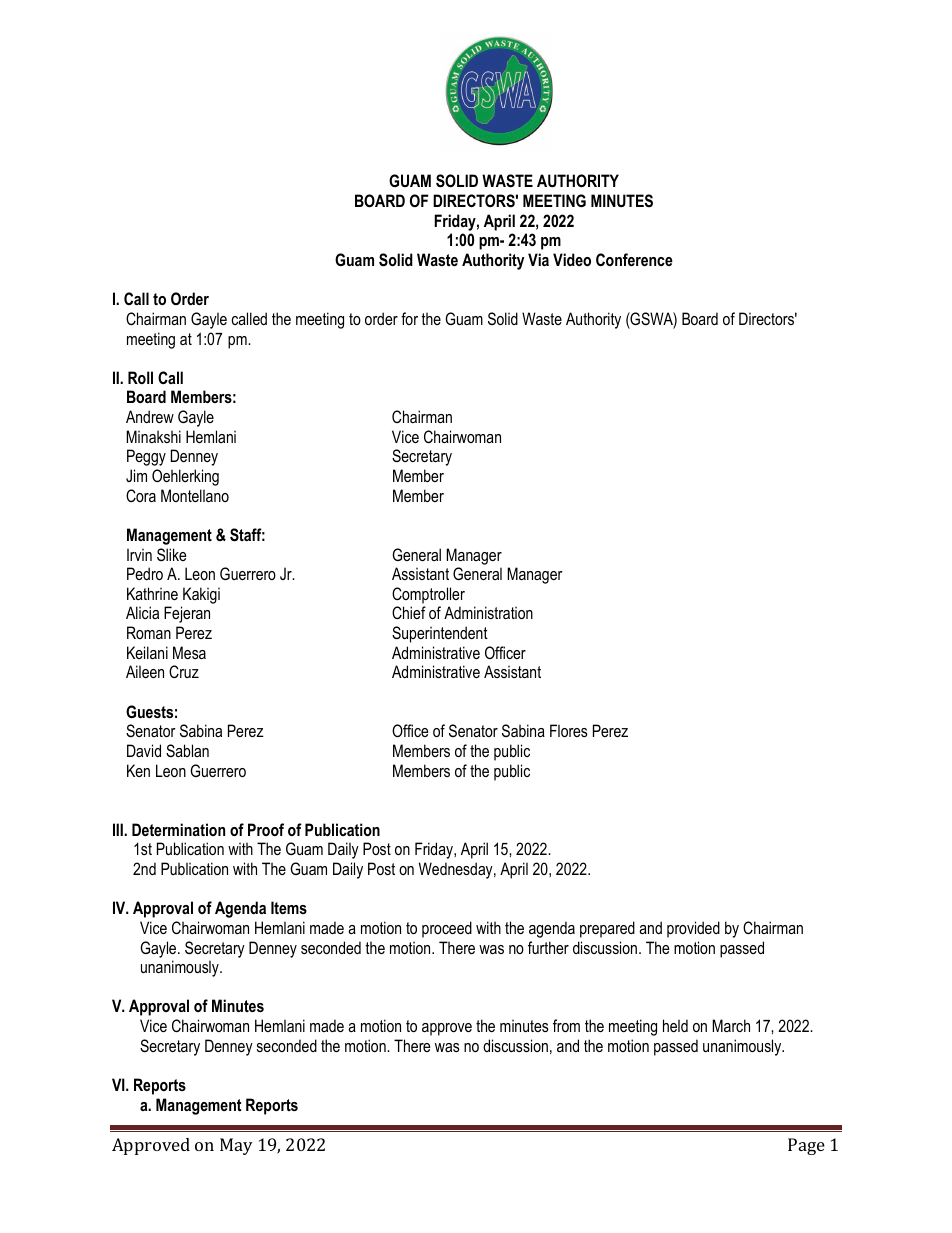 This document has height=1233, width=952. I want to click on Determination, so click(178, 829).
